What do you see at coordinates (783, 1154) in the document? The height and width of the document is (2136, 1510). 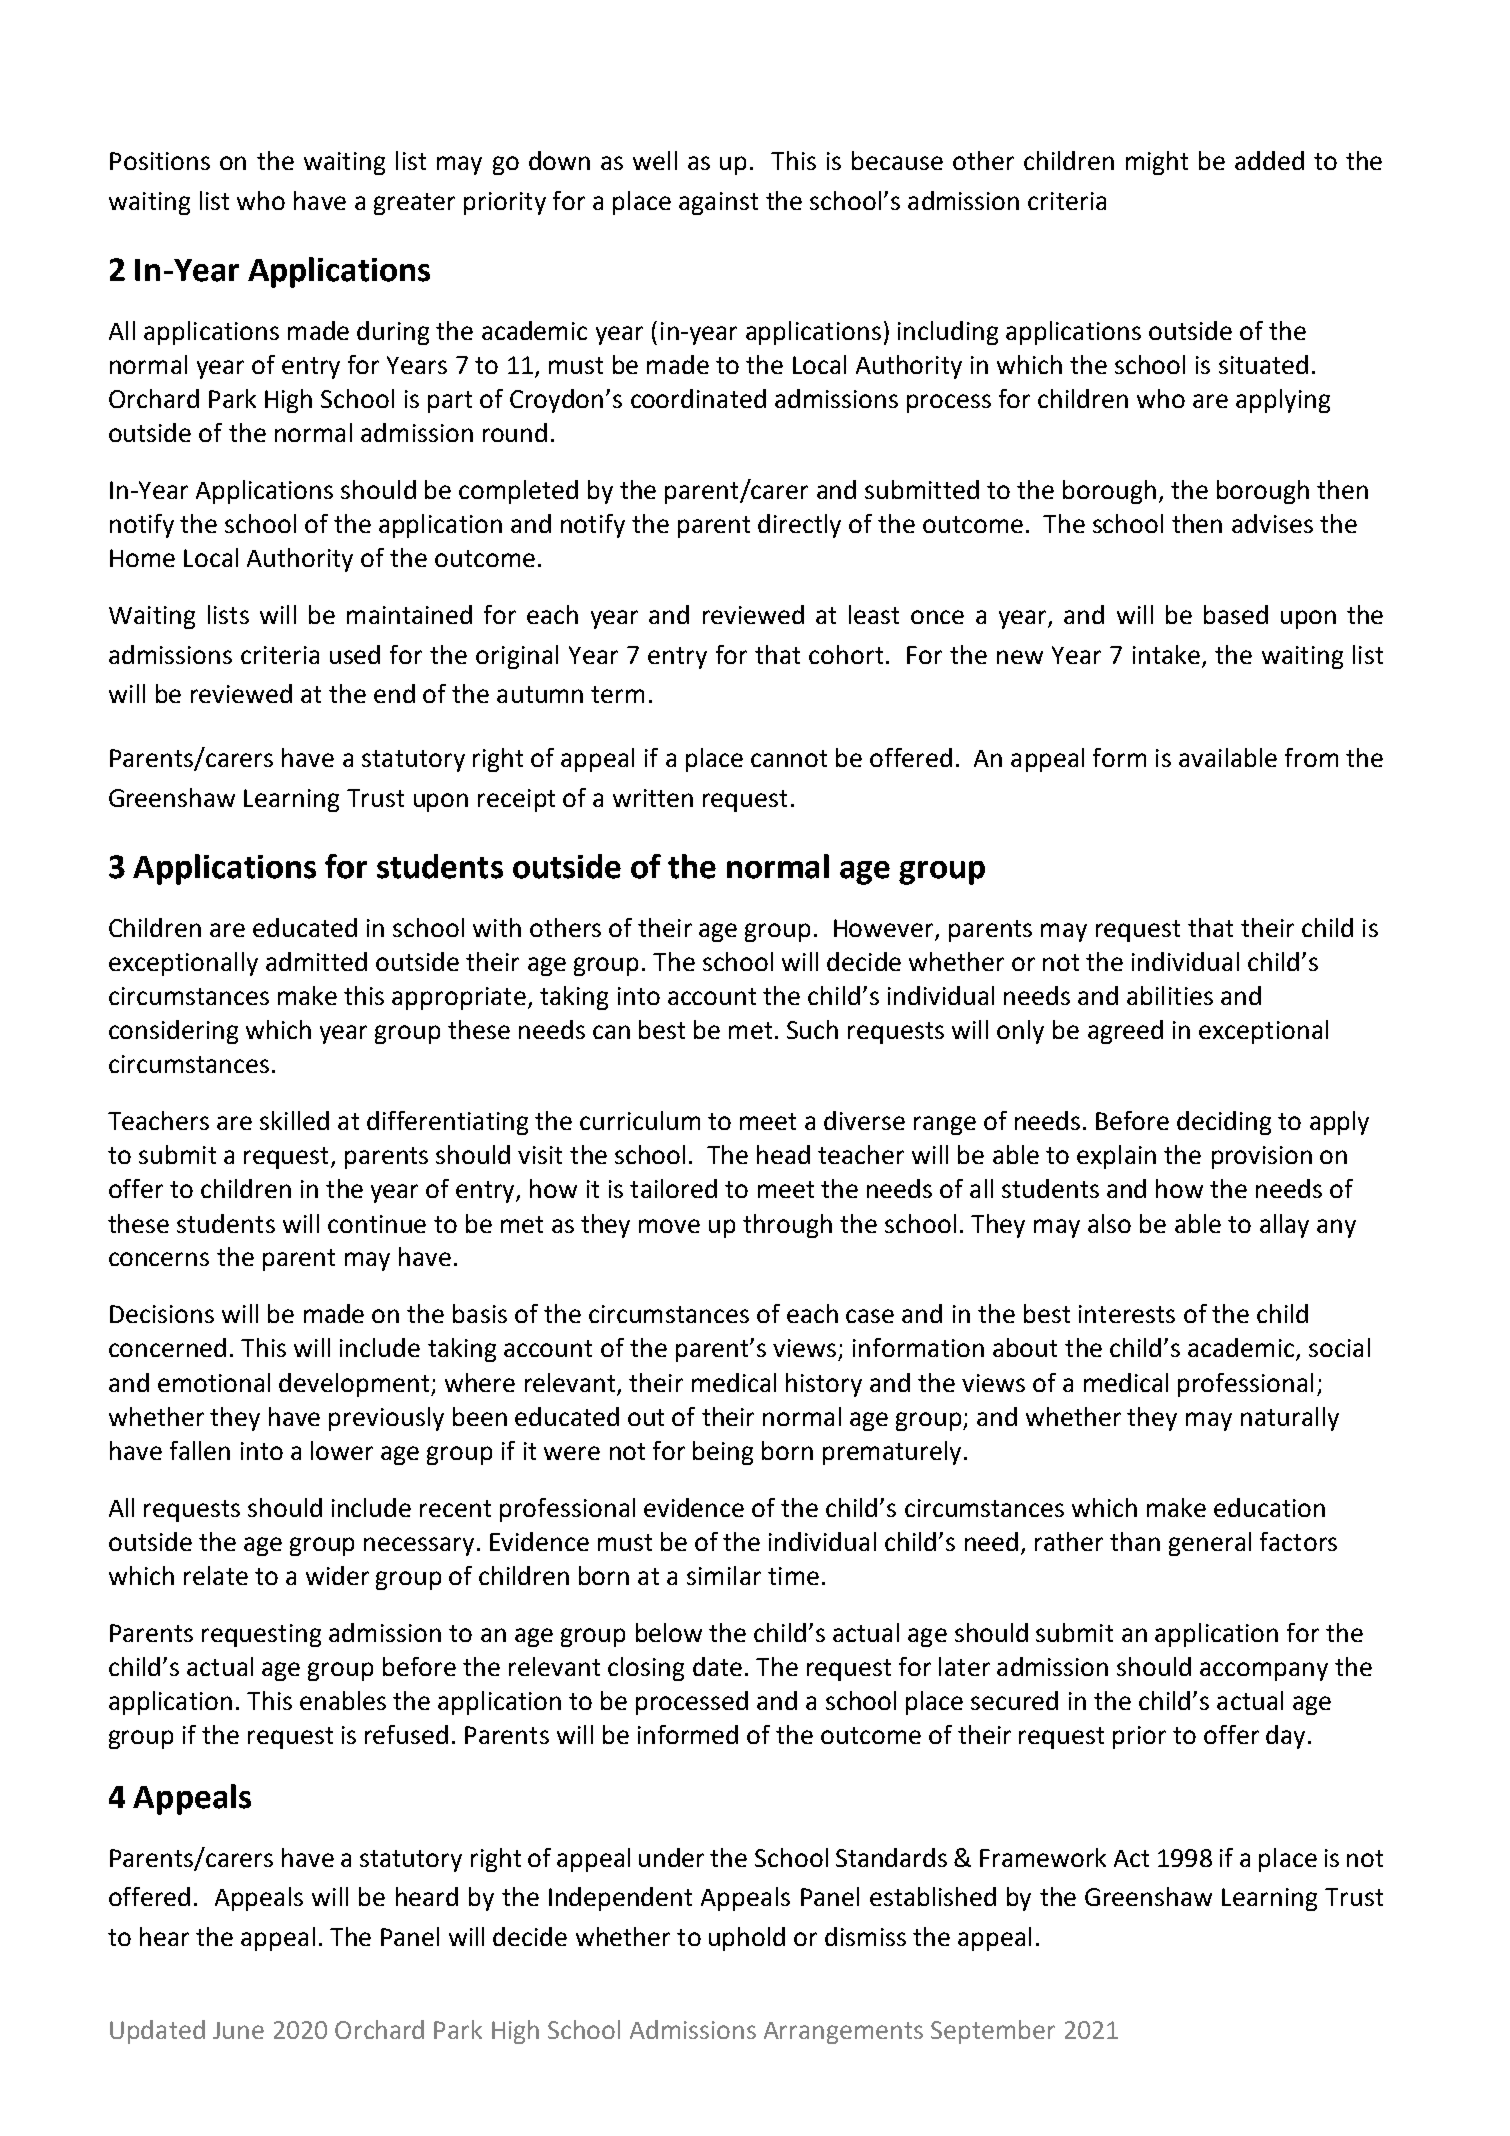 I see `head` at bounding box center [783, 1154].
